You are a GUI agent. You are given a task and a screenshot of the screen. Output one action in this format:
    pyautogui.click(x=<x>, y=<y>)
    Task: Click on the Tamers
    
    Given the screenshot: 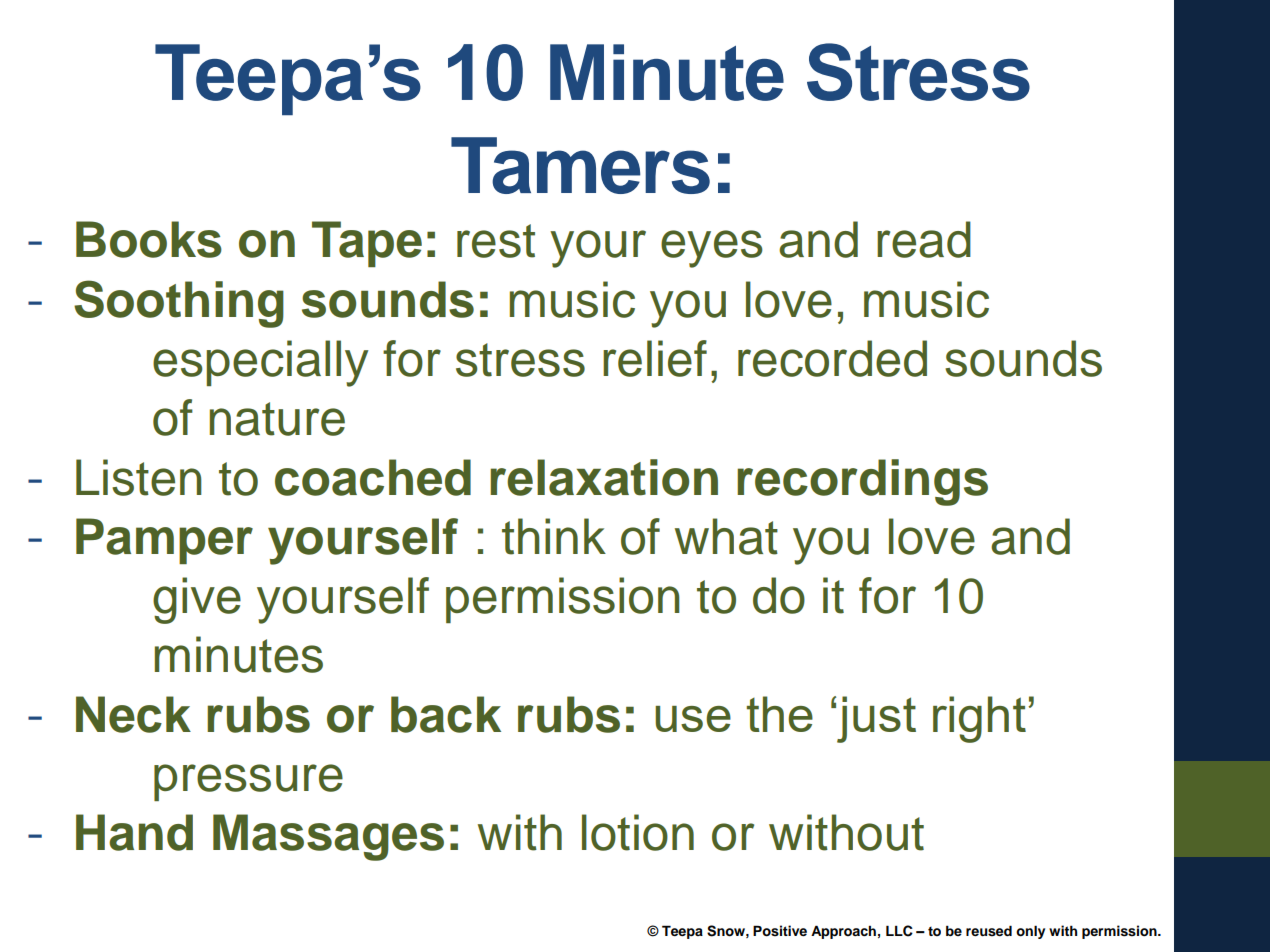 What is the action you would take?
    pyautogui.click(x=580, y=165)
